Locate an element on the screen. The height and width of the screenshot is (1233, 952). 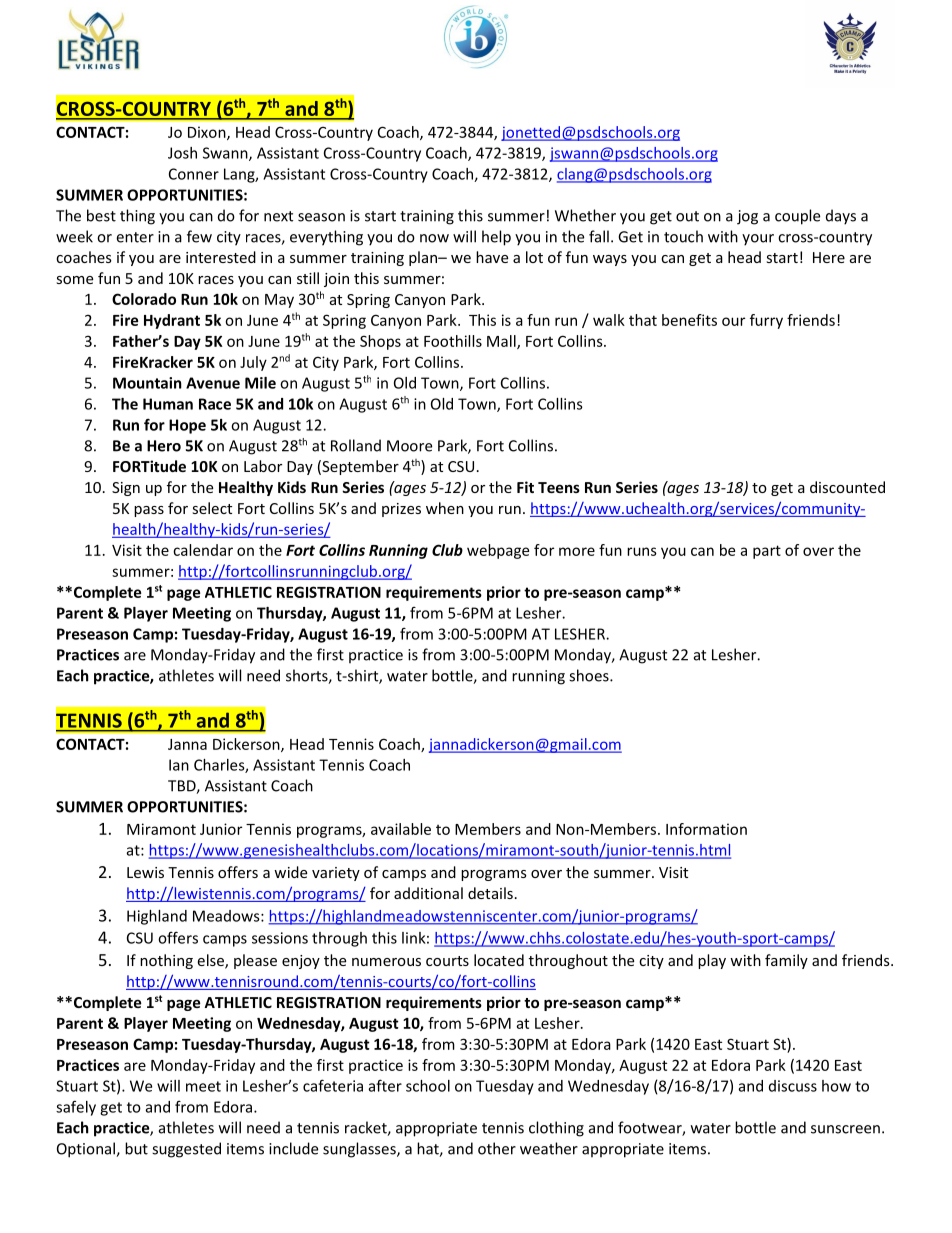
when is located at coordinates (445, 508).
